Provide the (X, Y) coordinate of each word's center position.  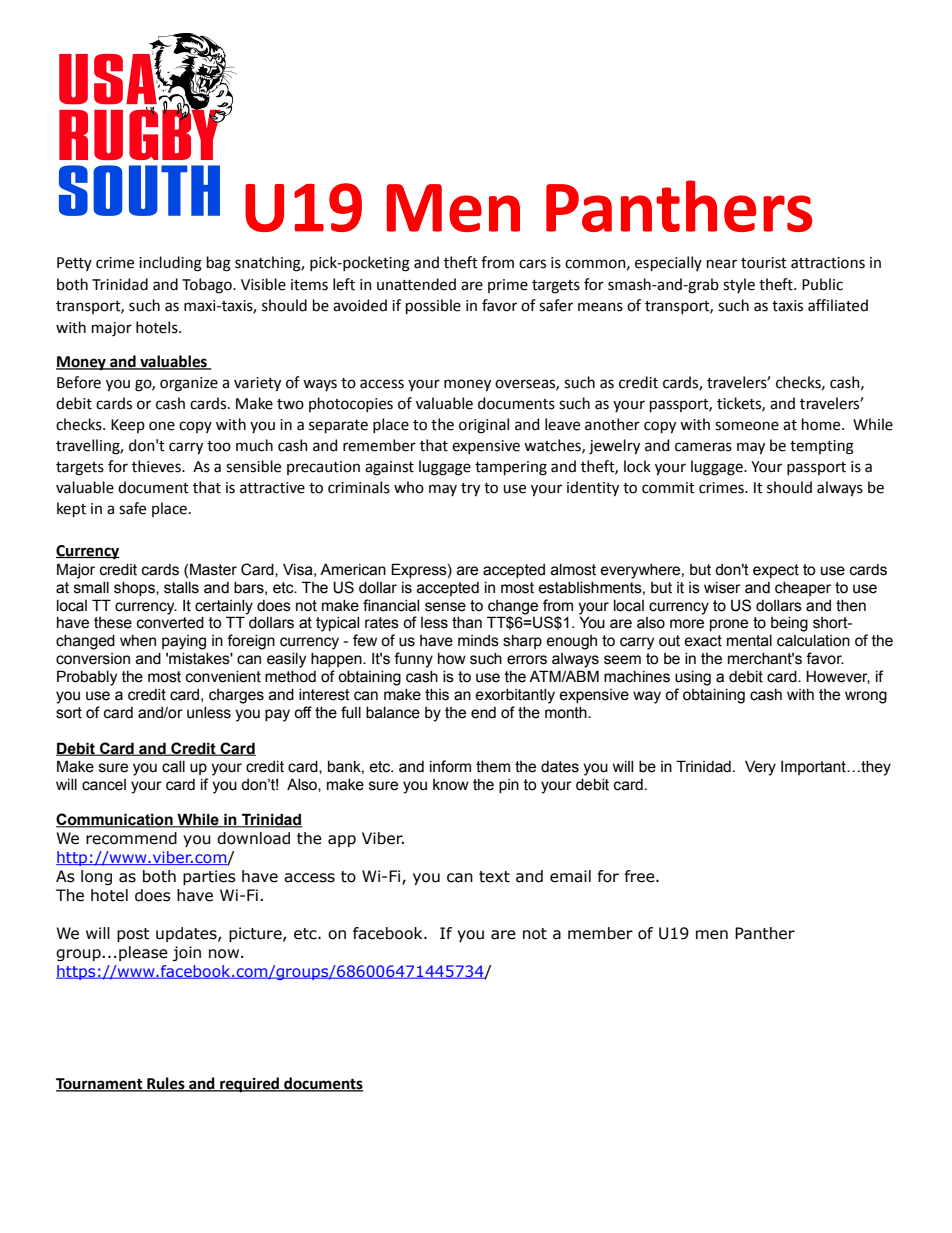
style (739, 285)
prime (508, 286)
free (641, 876)
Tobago (208, 286)
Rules (166, 1084)
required (250, 1085)
